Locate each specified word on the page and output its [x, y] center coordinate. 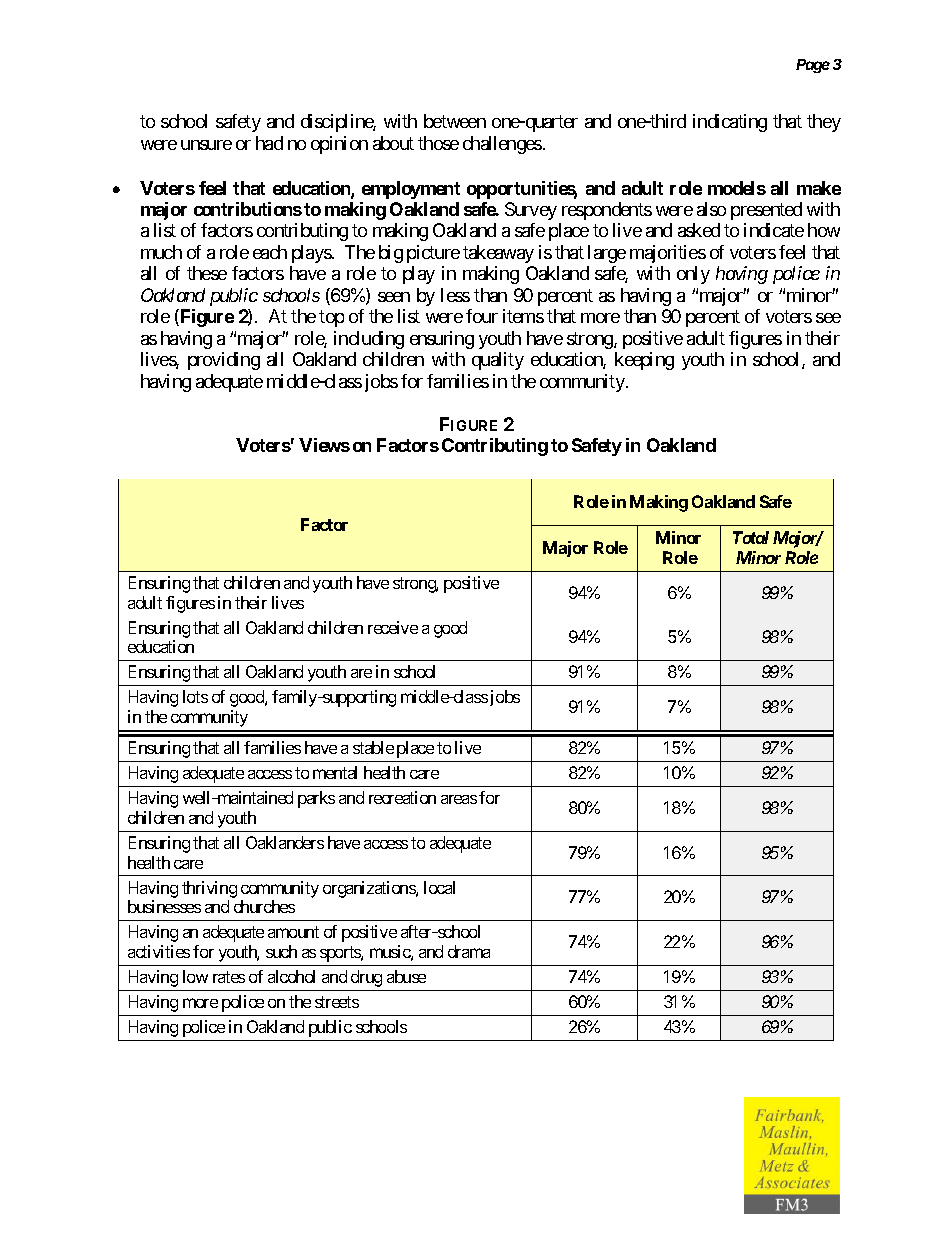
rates [229, 977]
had [269, 143]
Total [751, 537]
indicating [730, 123]
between [455, 121]
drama [469, 951]
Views [324, 445]
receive [393, 627]
